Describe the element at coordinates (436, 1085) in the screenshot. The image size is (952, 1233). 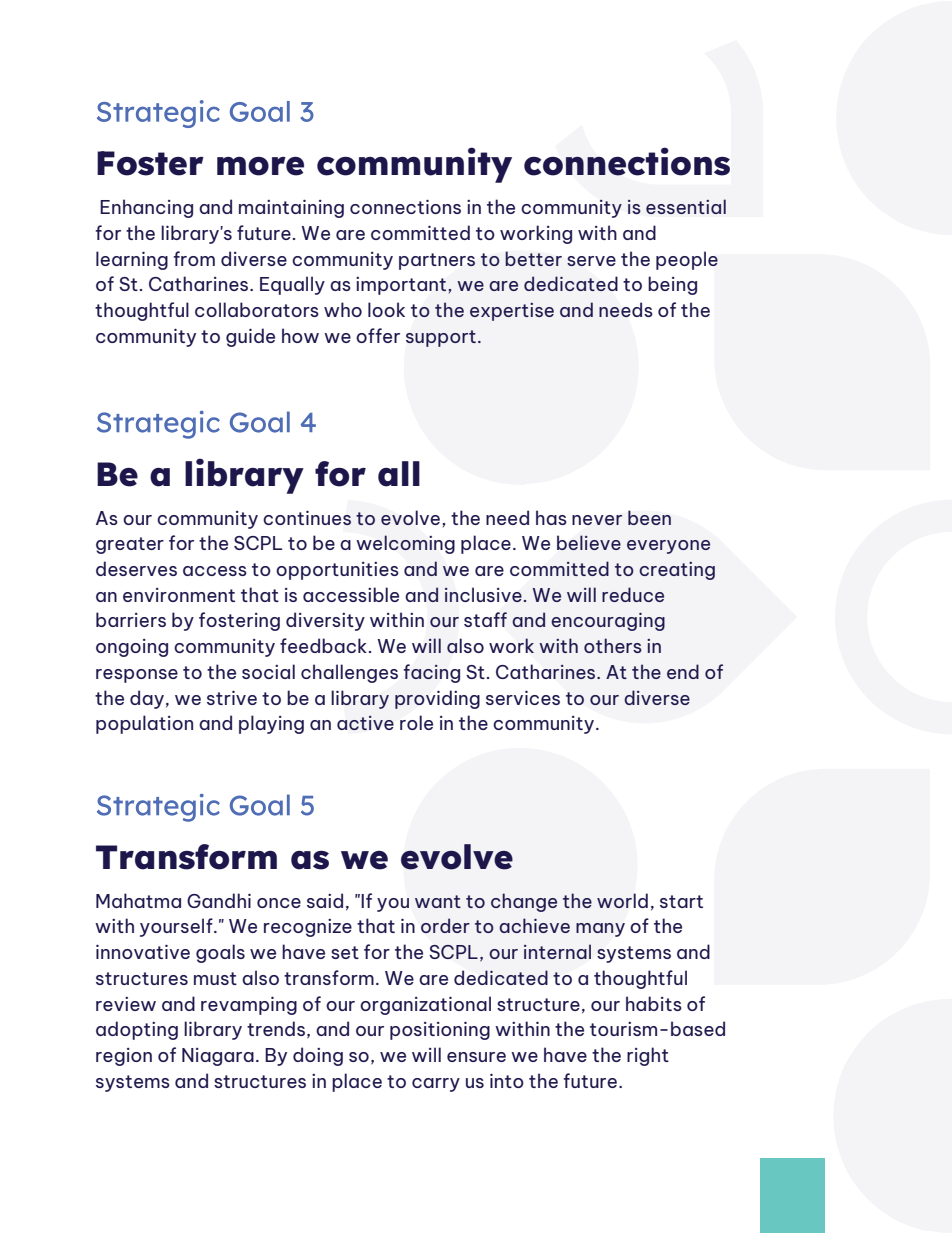
I see `carry` at that location.
